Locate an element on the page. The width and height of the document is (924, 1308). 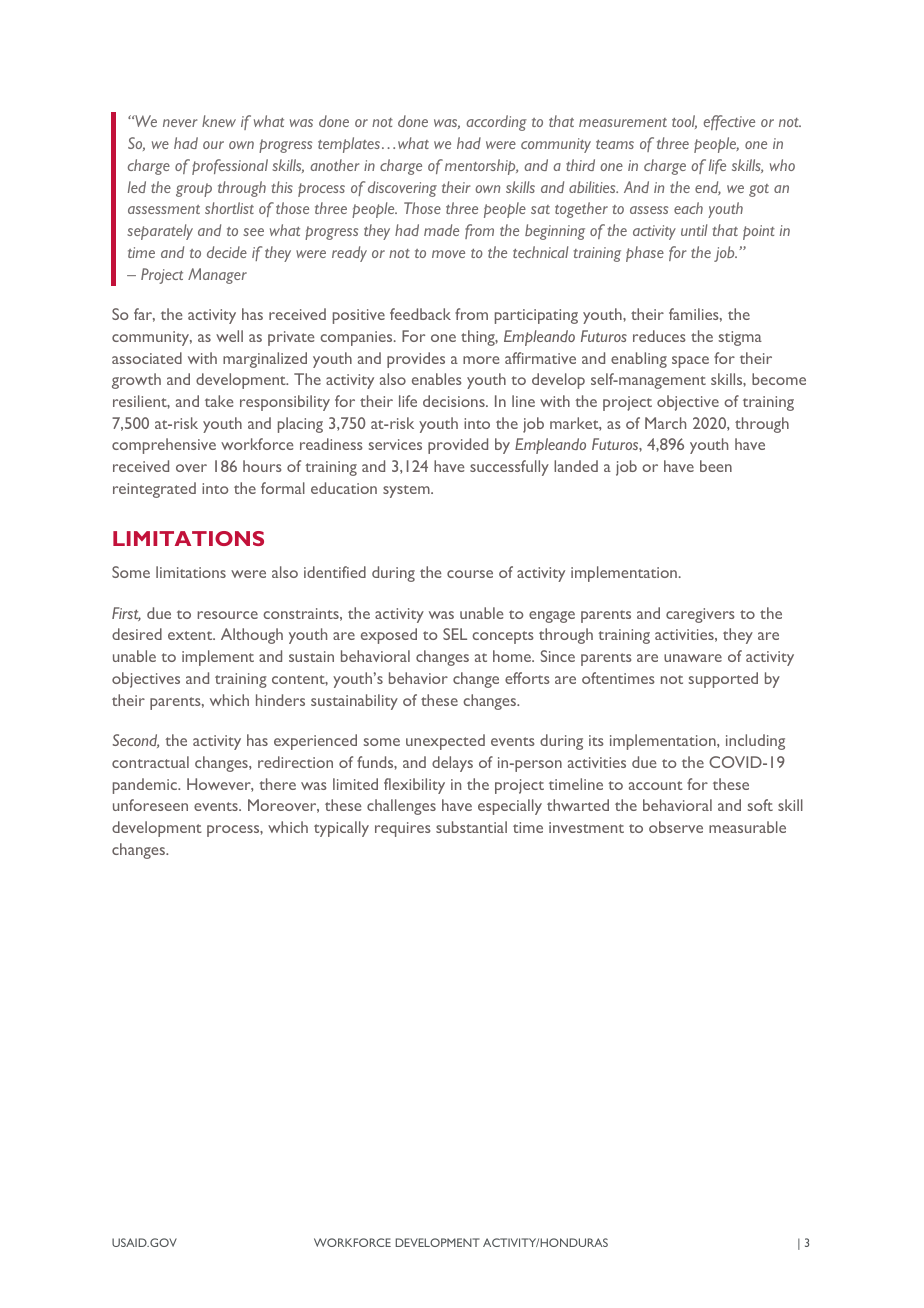
tool is located at coordinates (684, 122).
